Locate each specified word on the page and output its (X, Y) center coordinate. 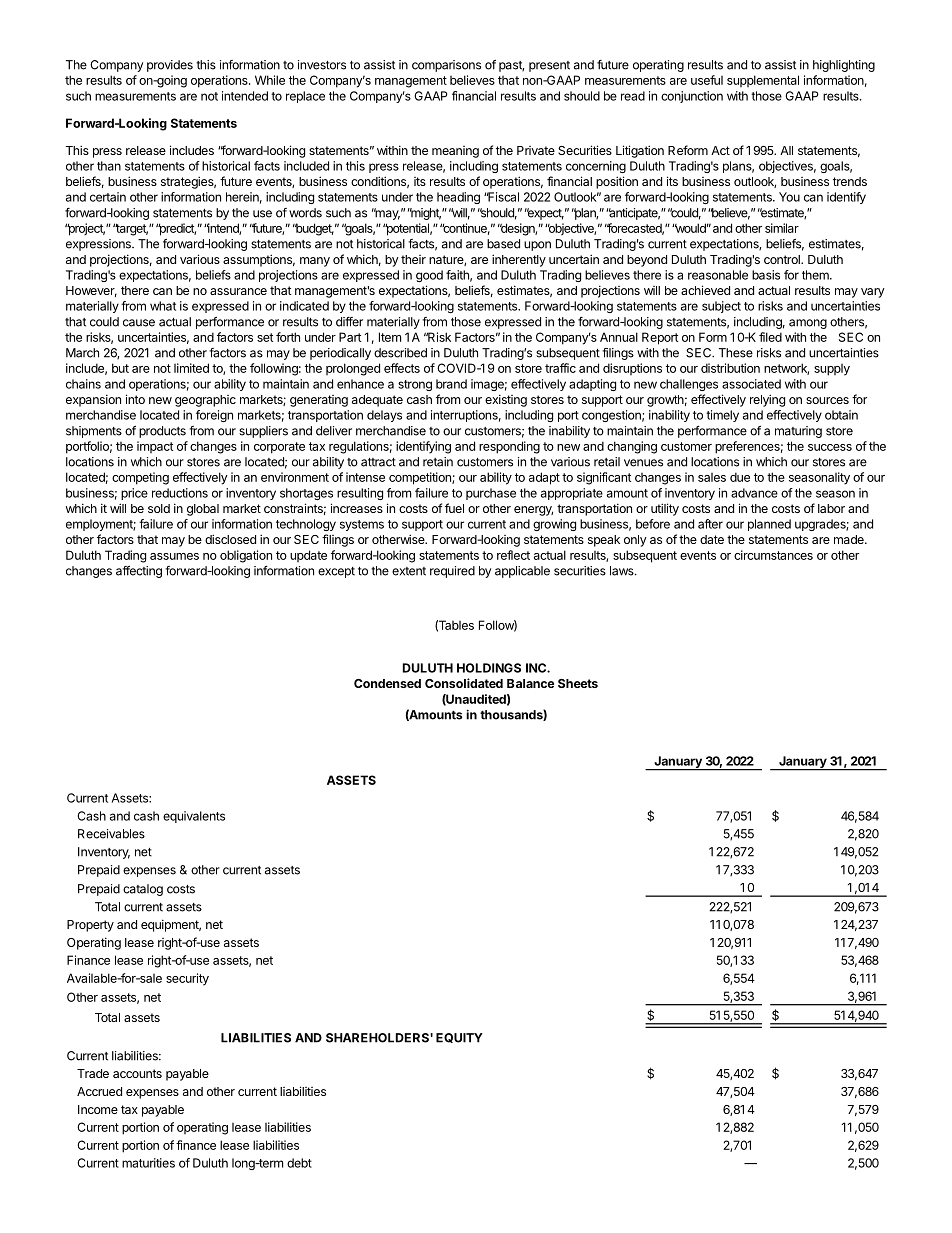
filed (770, 337)
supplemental (763, 81)
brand (451, 384)
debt (299, 1163)
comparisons (446, 66)
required (452, 572)
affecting (139, 572)
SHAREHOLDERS (378, 1038)
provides (170, 66)
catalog (143, 890)
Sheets (578, 683)
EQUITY (459, 1038)
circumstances (773, 555)
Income (98, 1109)
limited (191, 368)
